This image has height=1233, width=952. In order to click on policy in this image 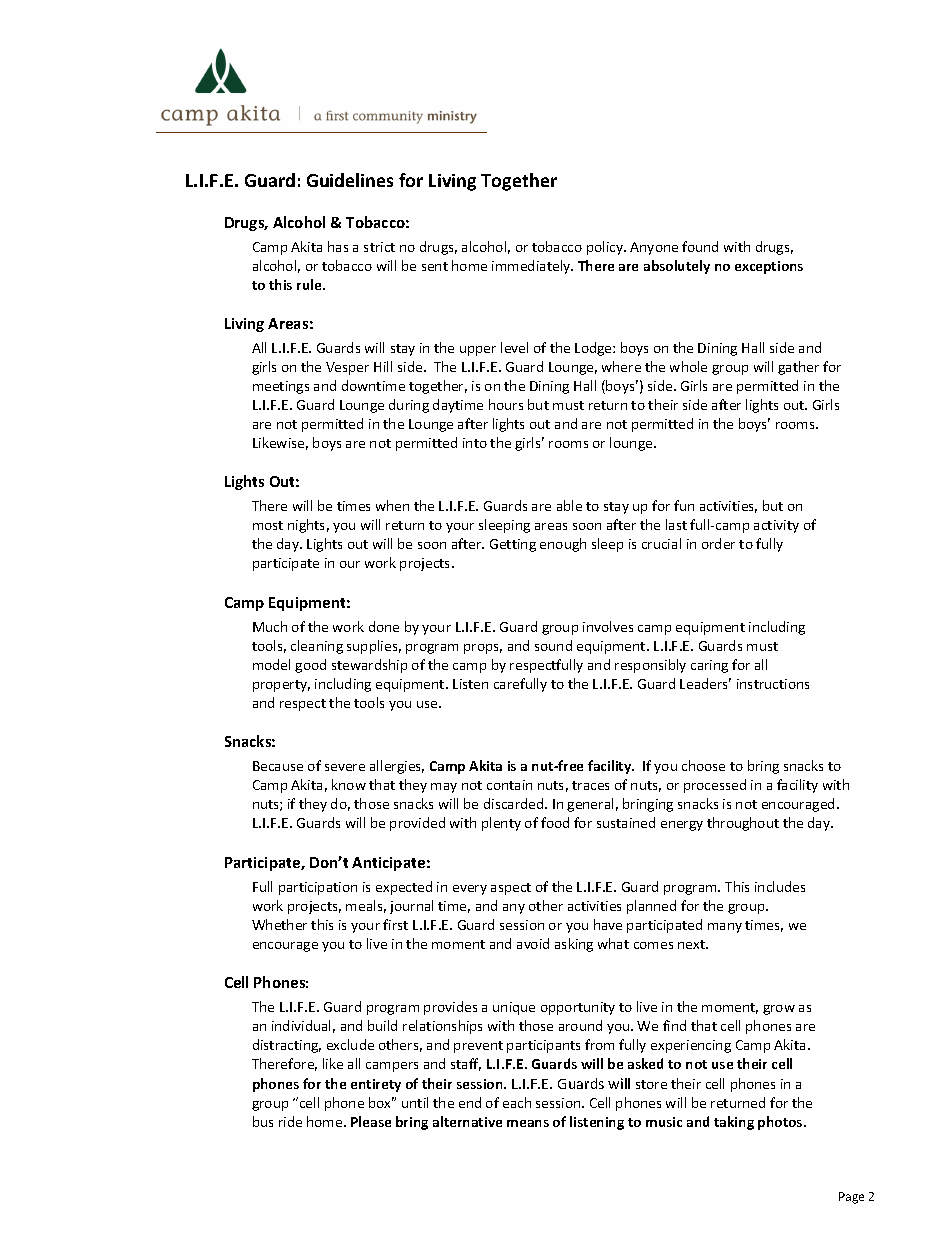, I will do `click(606, 248)`.
